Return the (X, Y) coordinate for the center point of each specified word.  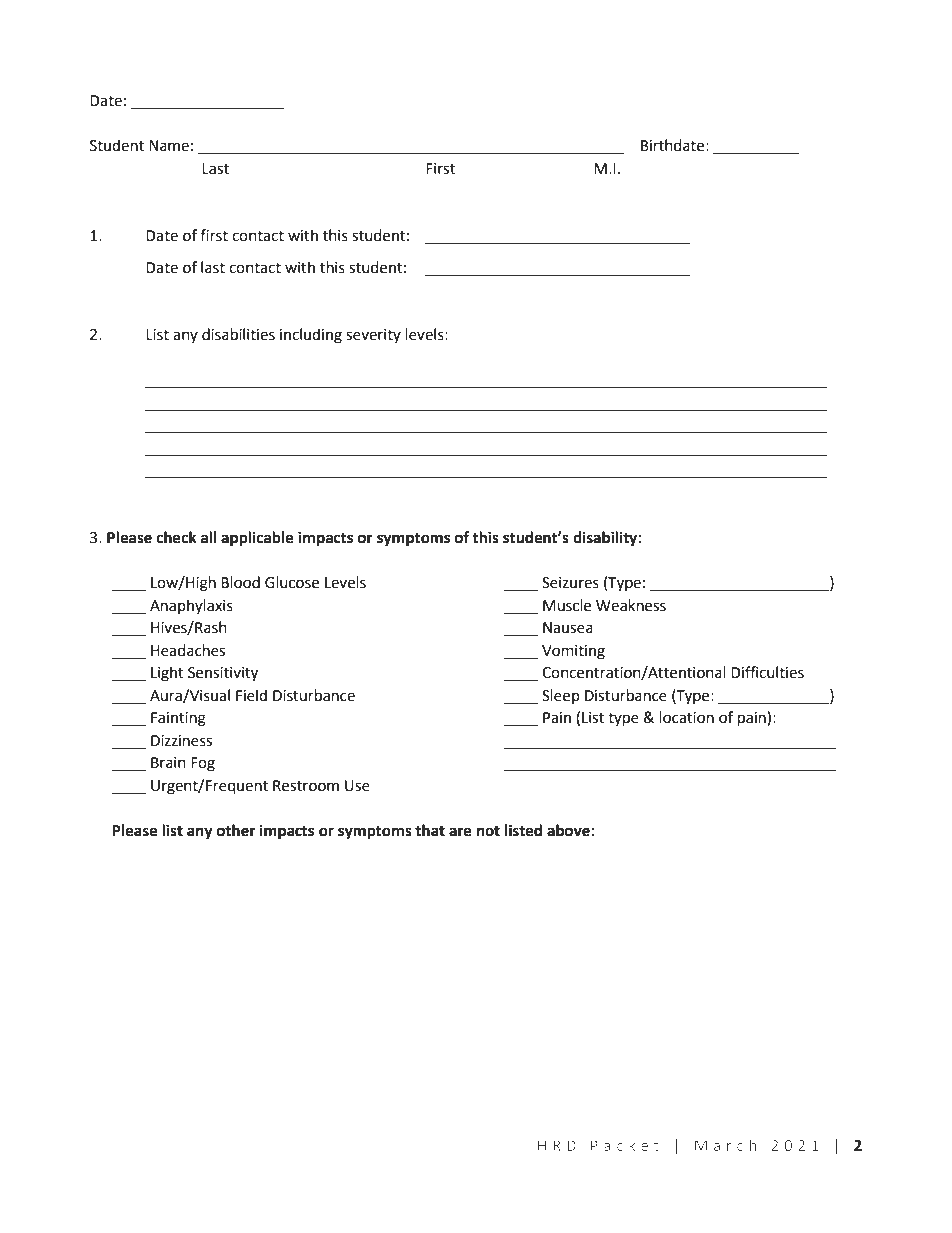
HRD (557, 1145)
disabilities (238, 334)
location (687, 717)
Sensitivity (223, 674)
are (460, 832)
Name (169, 146)
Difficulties (767, 672)
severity (373, 336)
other (236, 830)
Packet (625, 1145)
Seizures (570, 583)
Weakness (631, 605)
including (311, 336)
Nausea (568, 628)
